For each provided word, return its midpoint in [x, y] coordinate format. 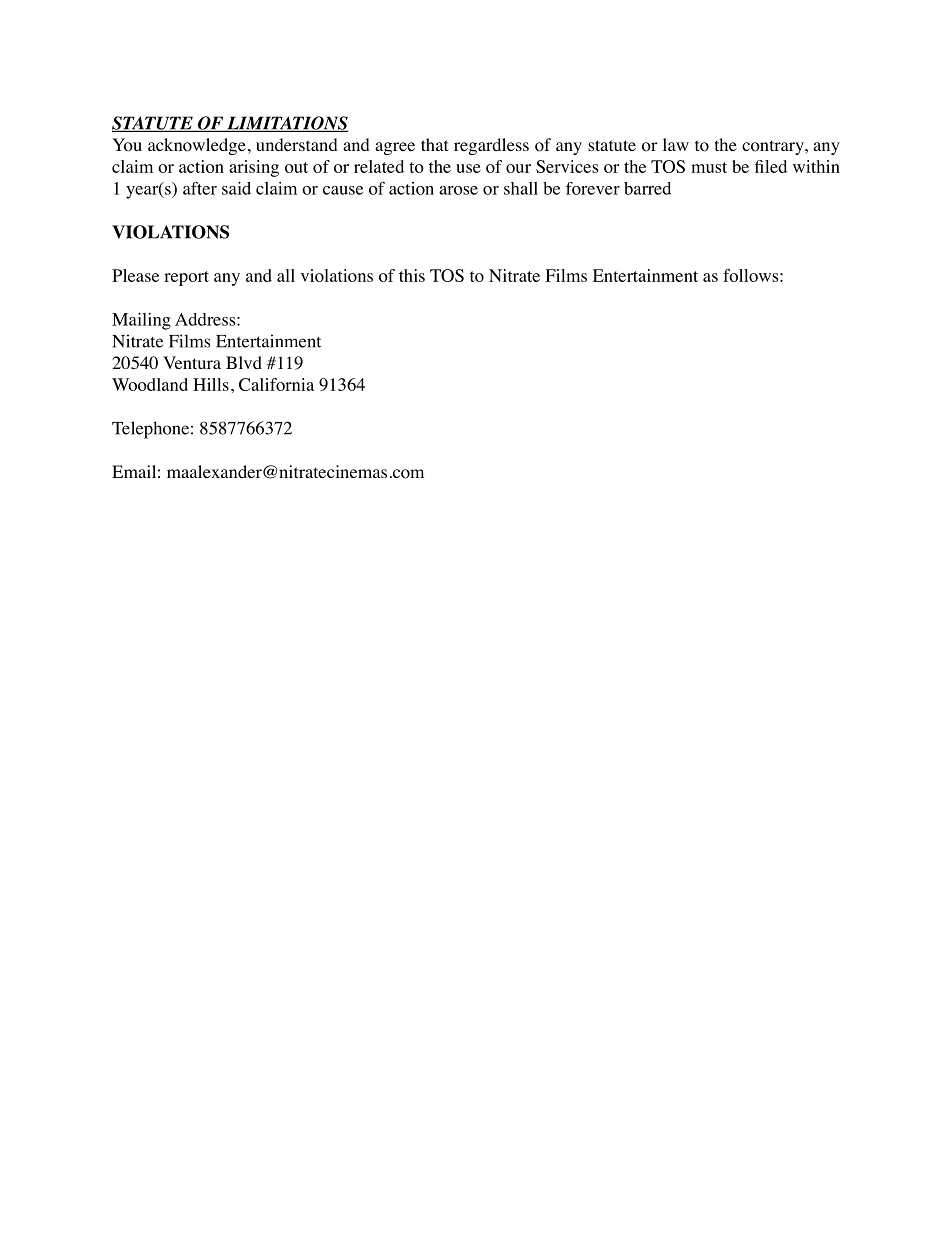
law [676, 144]
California [276, 384]
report [186, 278]
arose [458, 190]
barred [647, 188]
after [200, 188]
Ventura [192, 362]
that [434, 144]
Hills [211, 384]
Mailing [141, 321]
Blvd [244, 362]
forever [593, 188]
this [412, 275]
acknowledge [197, 146]
